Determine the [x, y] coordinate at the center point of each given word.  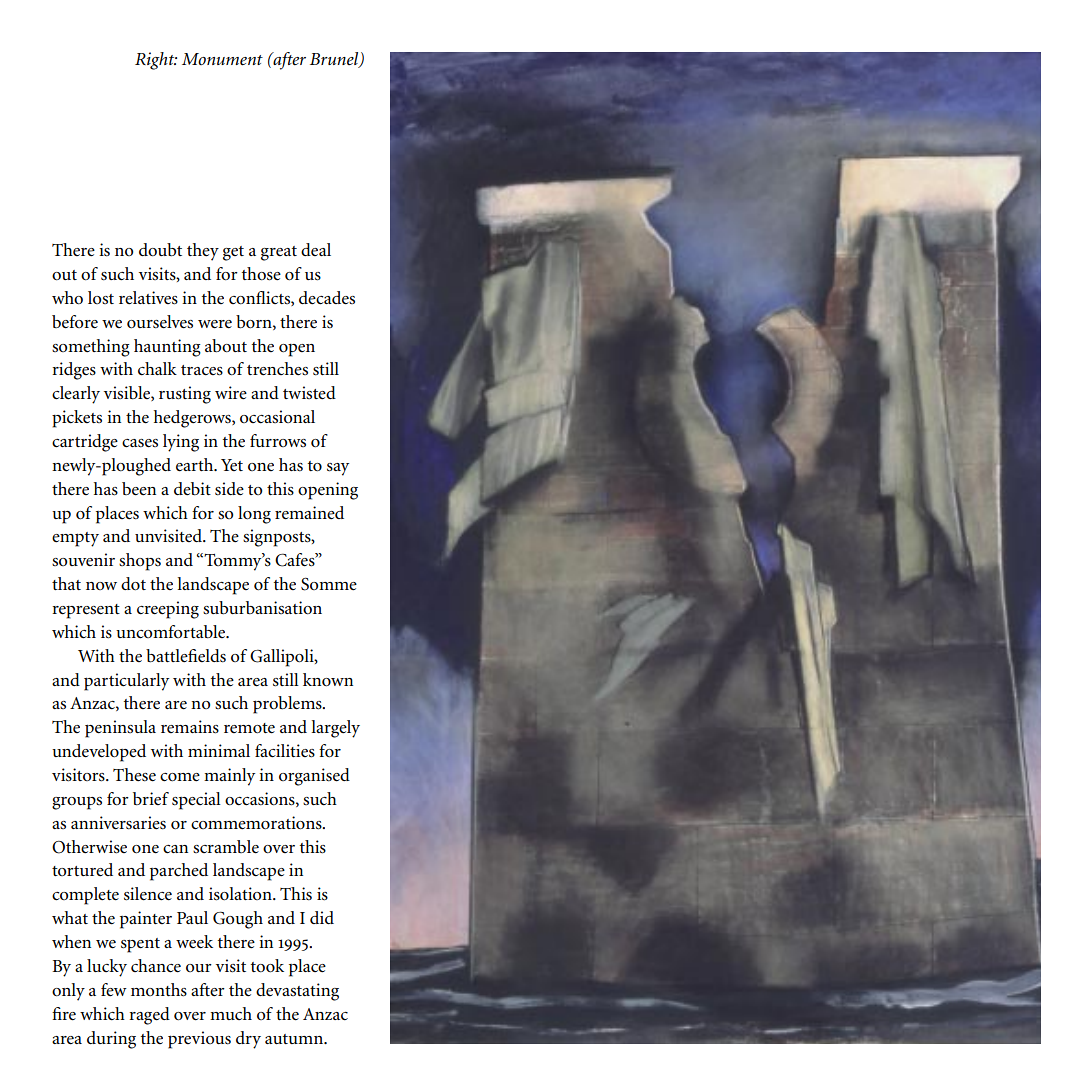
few [114, 990]
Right [156, 61]
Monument [222, 59]
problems [288, 705]
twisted [309, 393]
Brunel [335, 60]
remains [190, 727]
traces [202, 370]
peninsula [120, 729]
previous [199, 1040]
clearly [76, 395]
